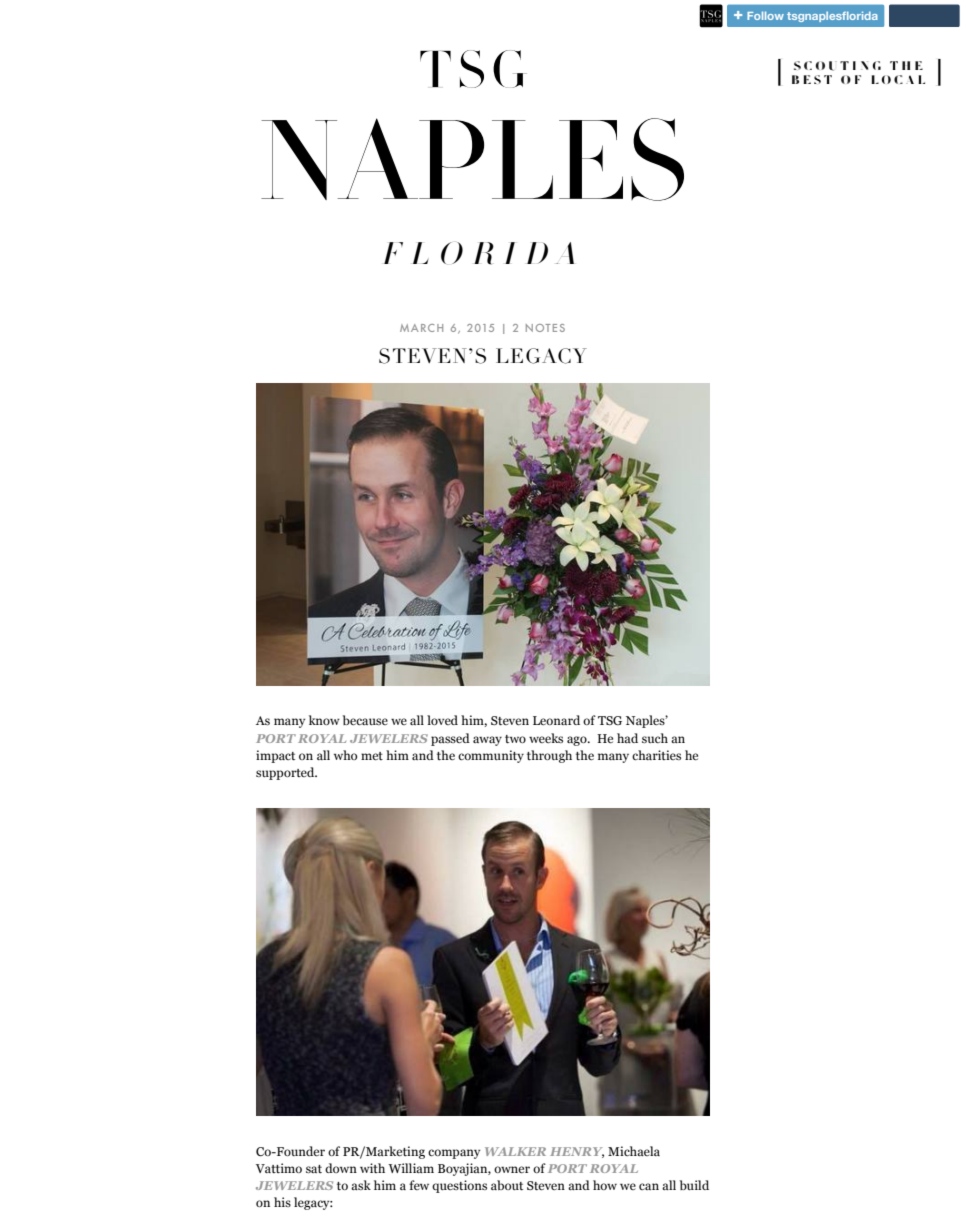 The height and width of the screenshot is (1232, 966). What do you see at coordinates (341, 1168) in the screenshot?
I see `down` at bounding box center [341, 1168].
